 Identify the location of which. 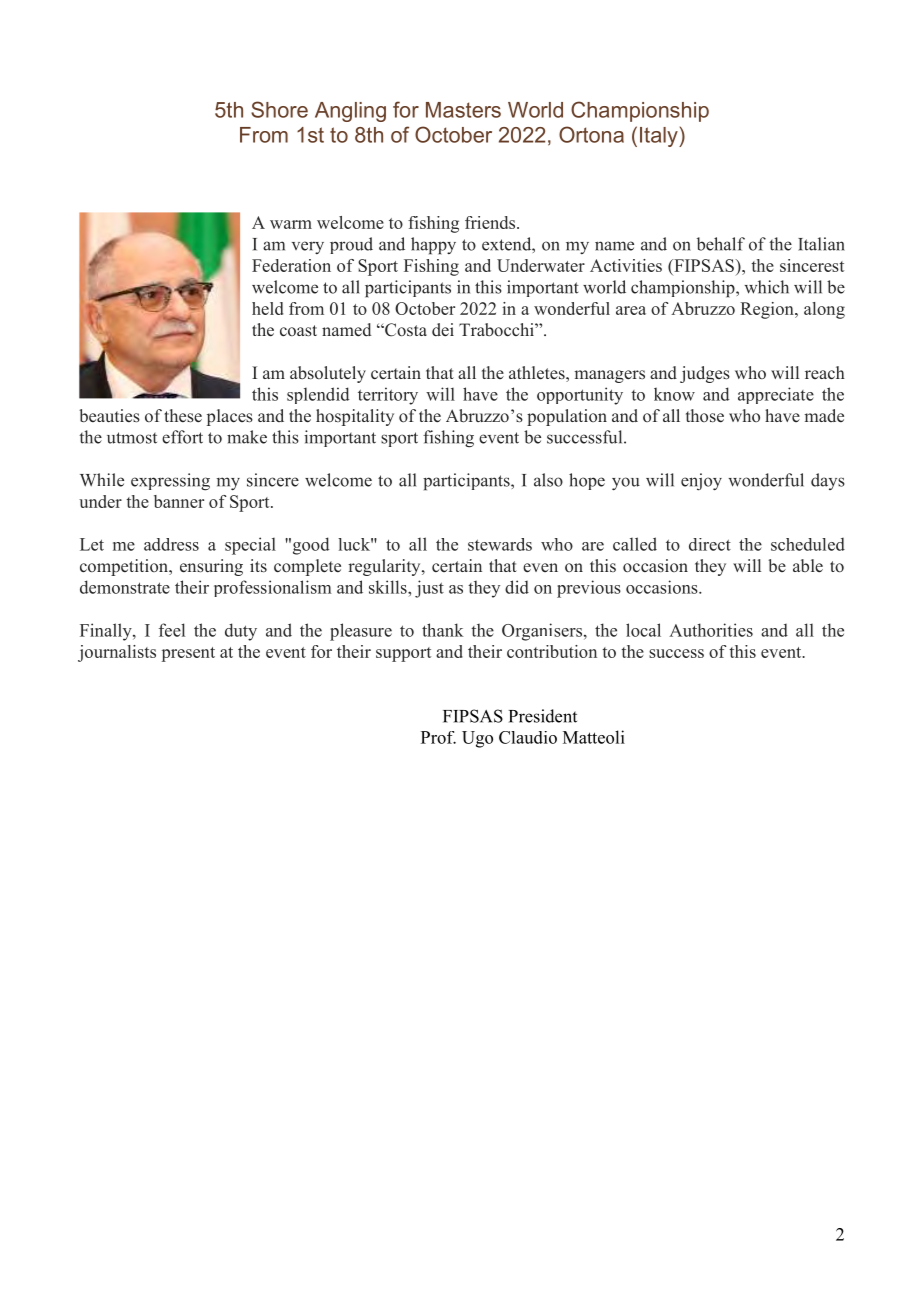
(766, 287).
